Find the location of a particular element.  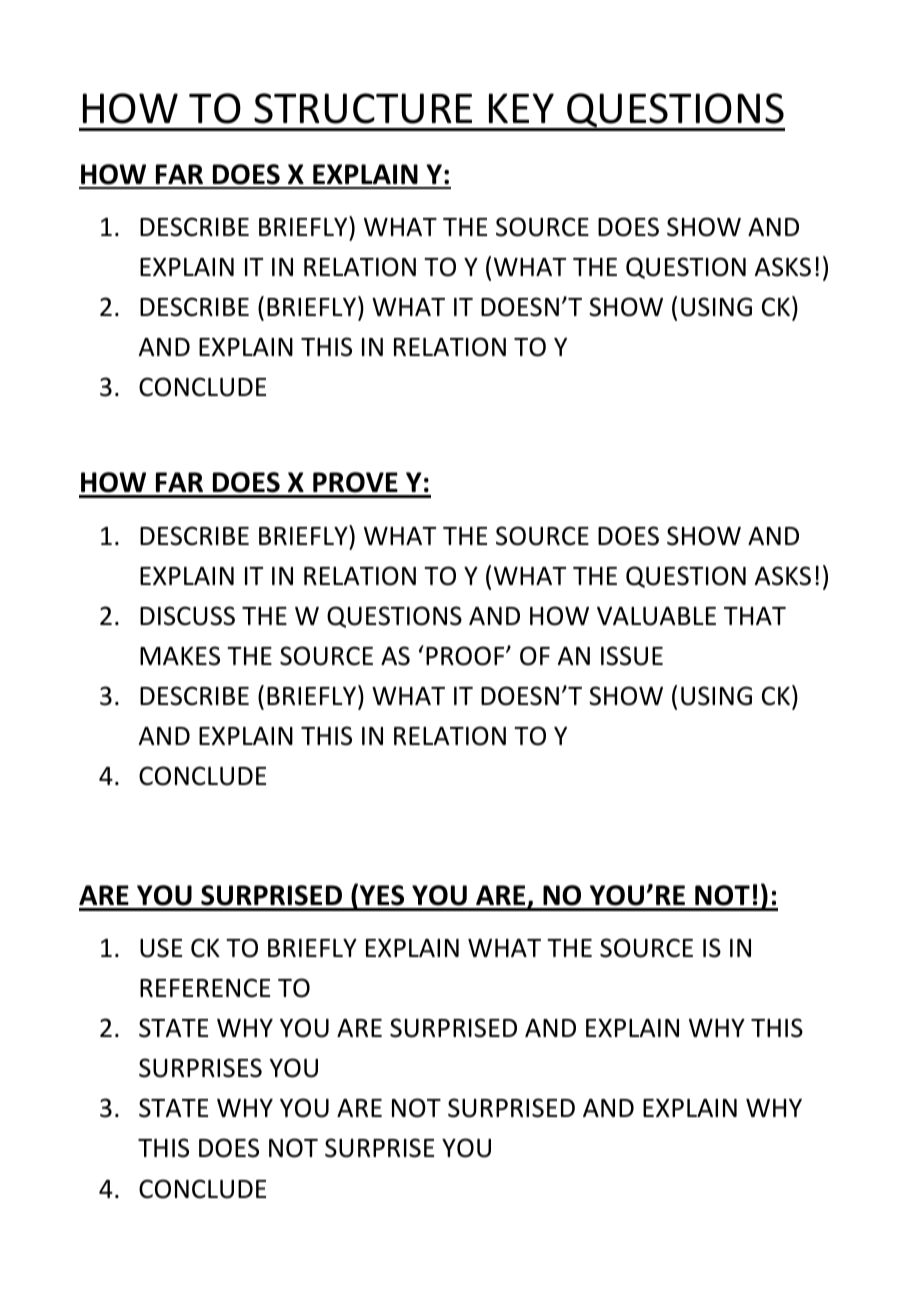

REFERENCE is located at coordinates (205, 988).
